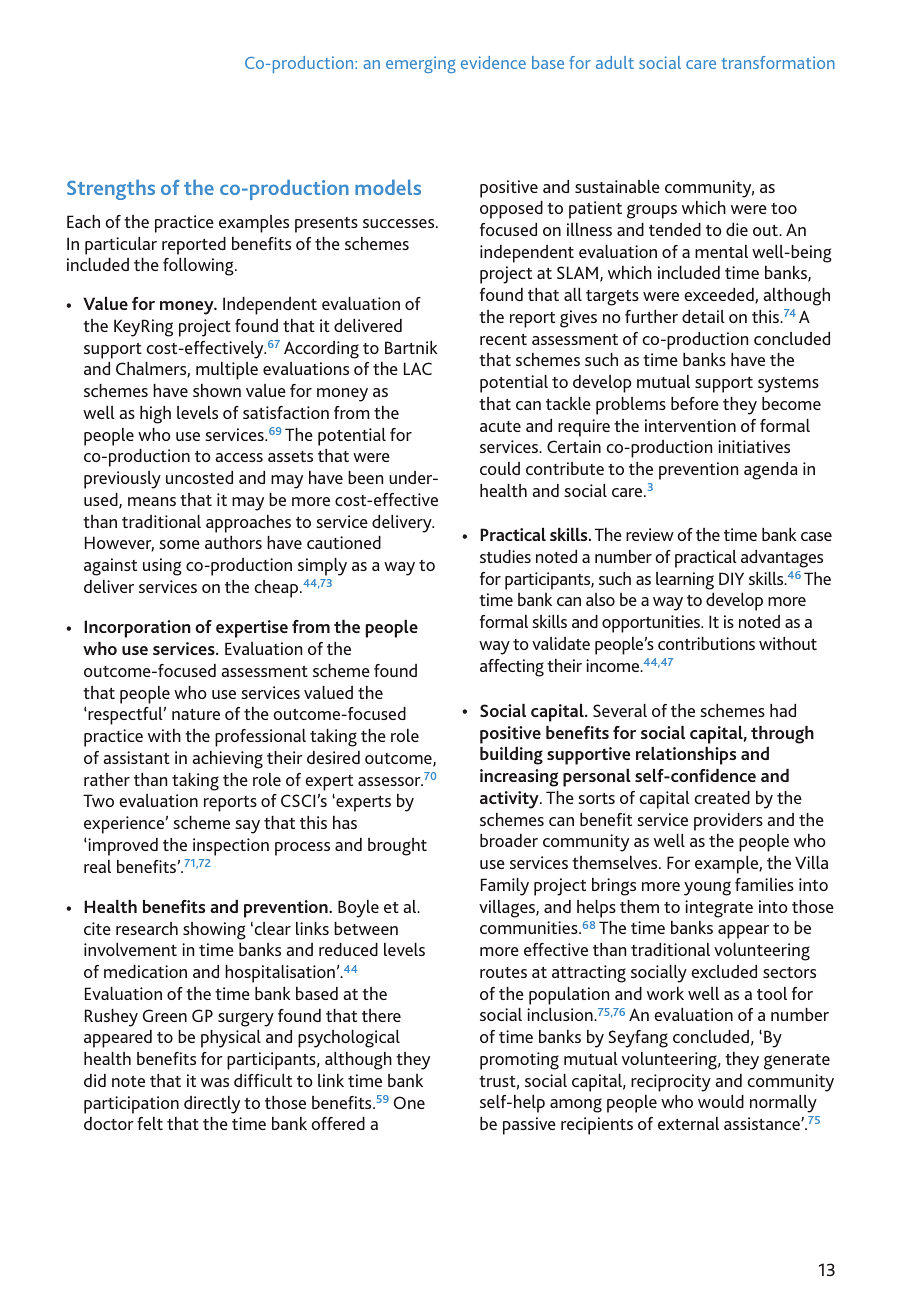  I want to click on emerging, so click(421, 64).
